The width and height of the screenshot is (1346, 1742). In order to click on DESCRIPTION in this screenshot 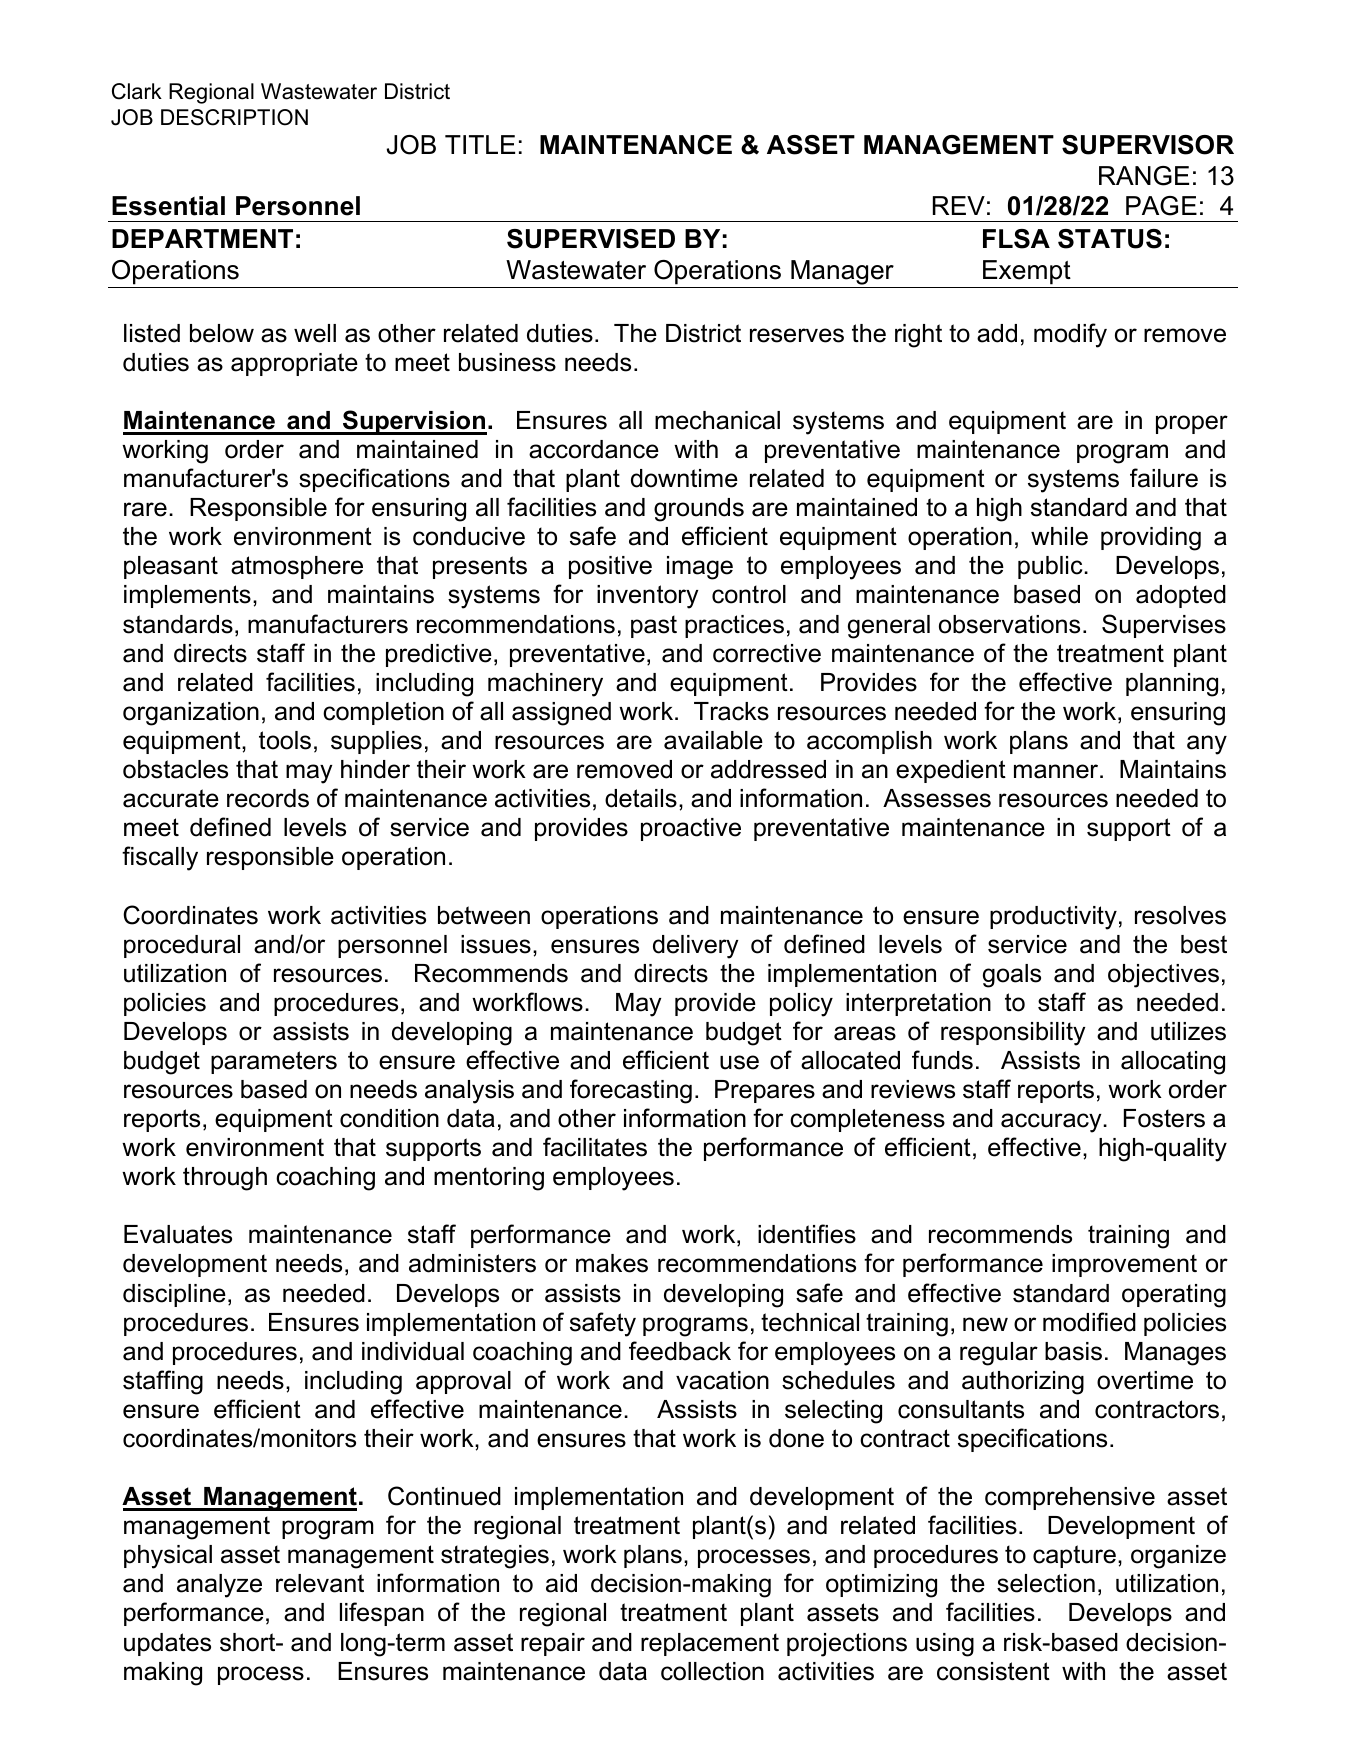, I will do `click(234, 117)`.
